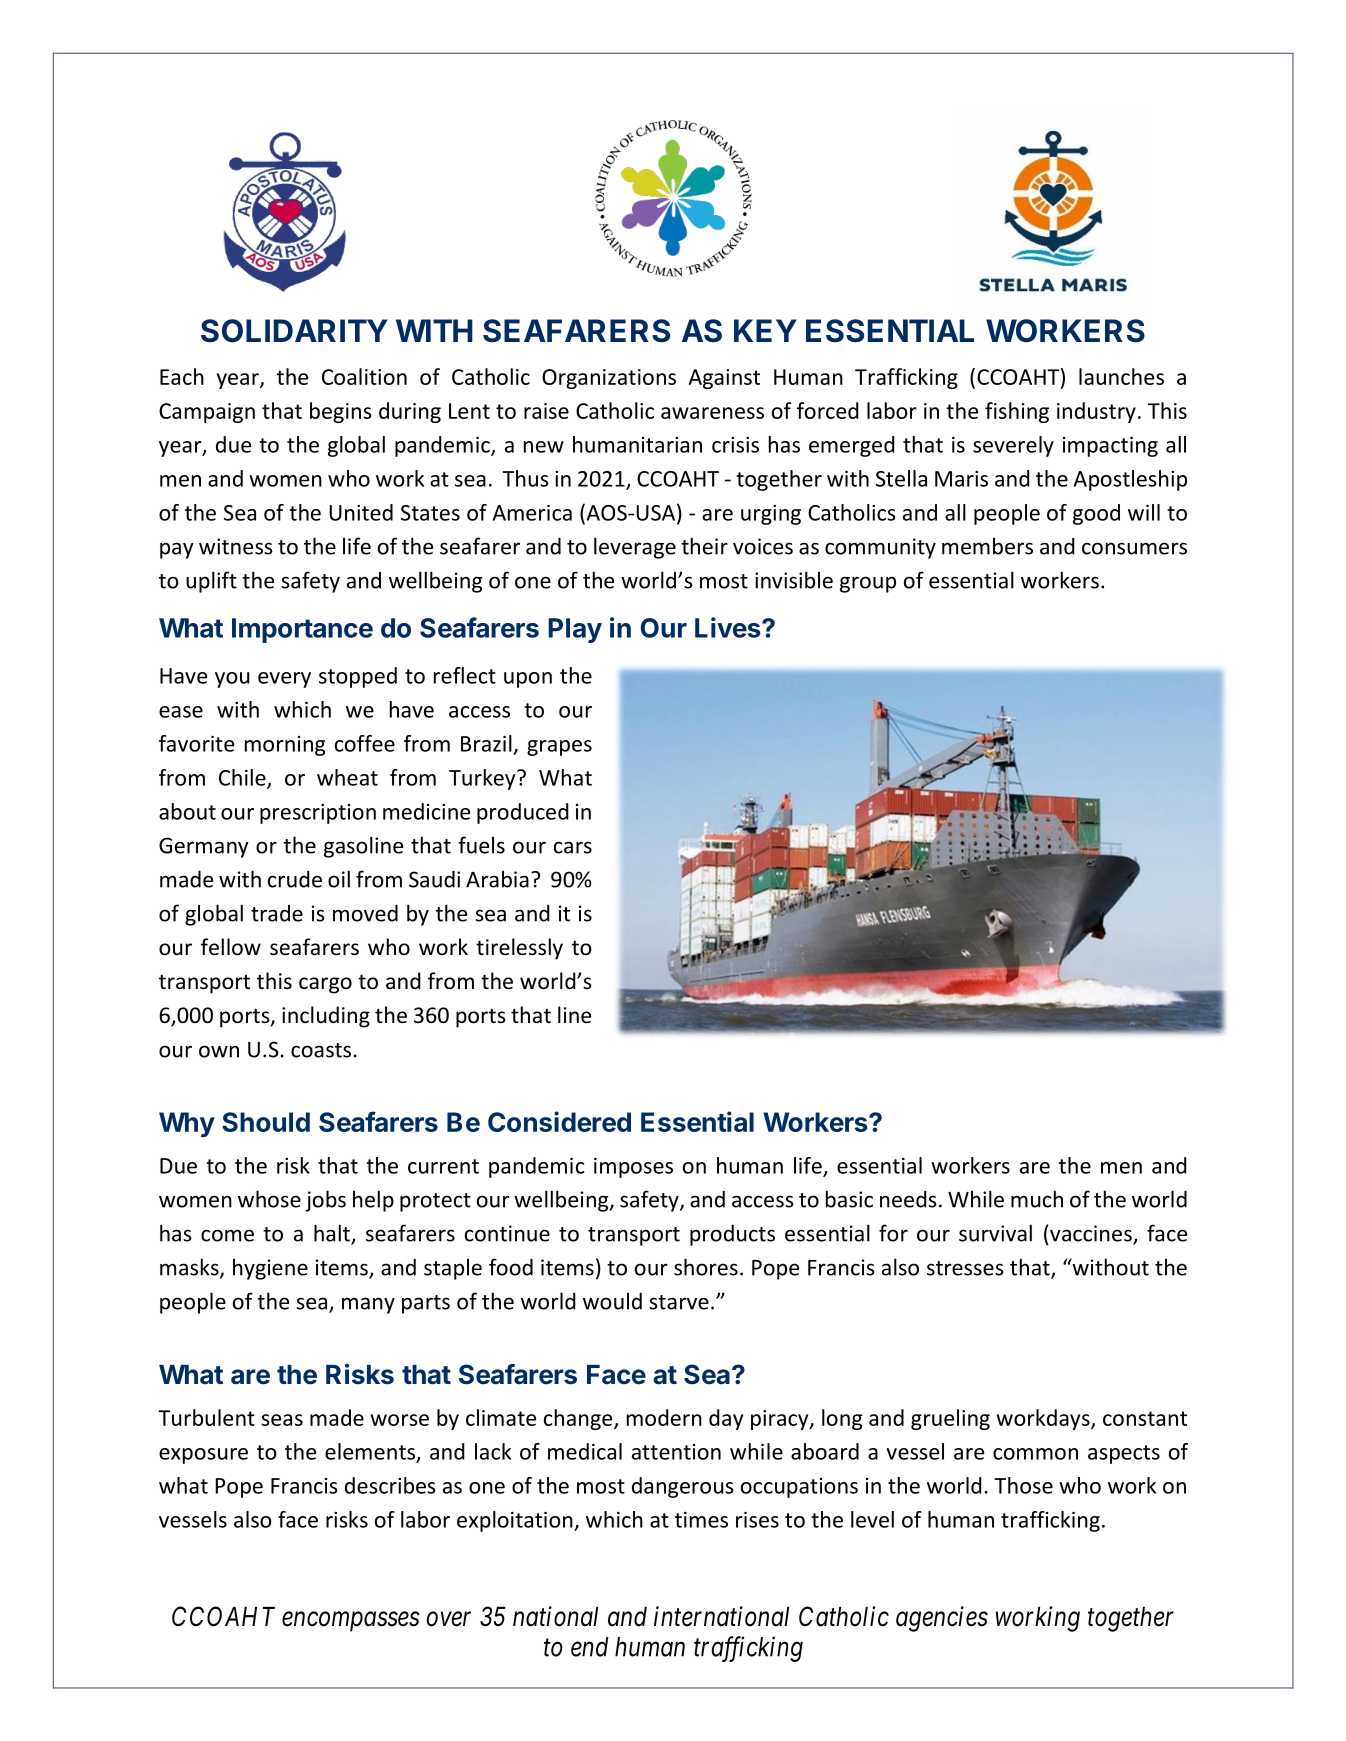 The width and height of the screenshot is (1346, 1741). Describe the element at coordinates (1037, 1199) in the screenshot. I see `much` at that location.
